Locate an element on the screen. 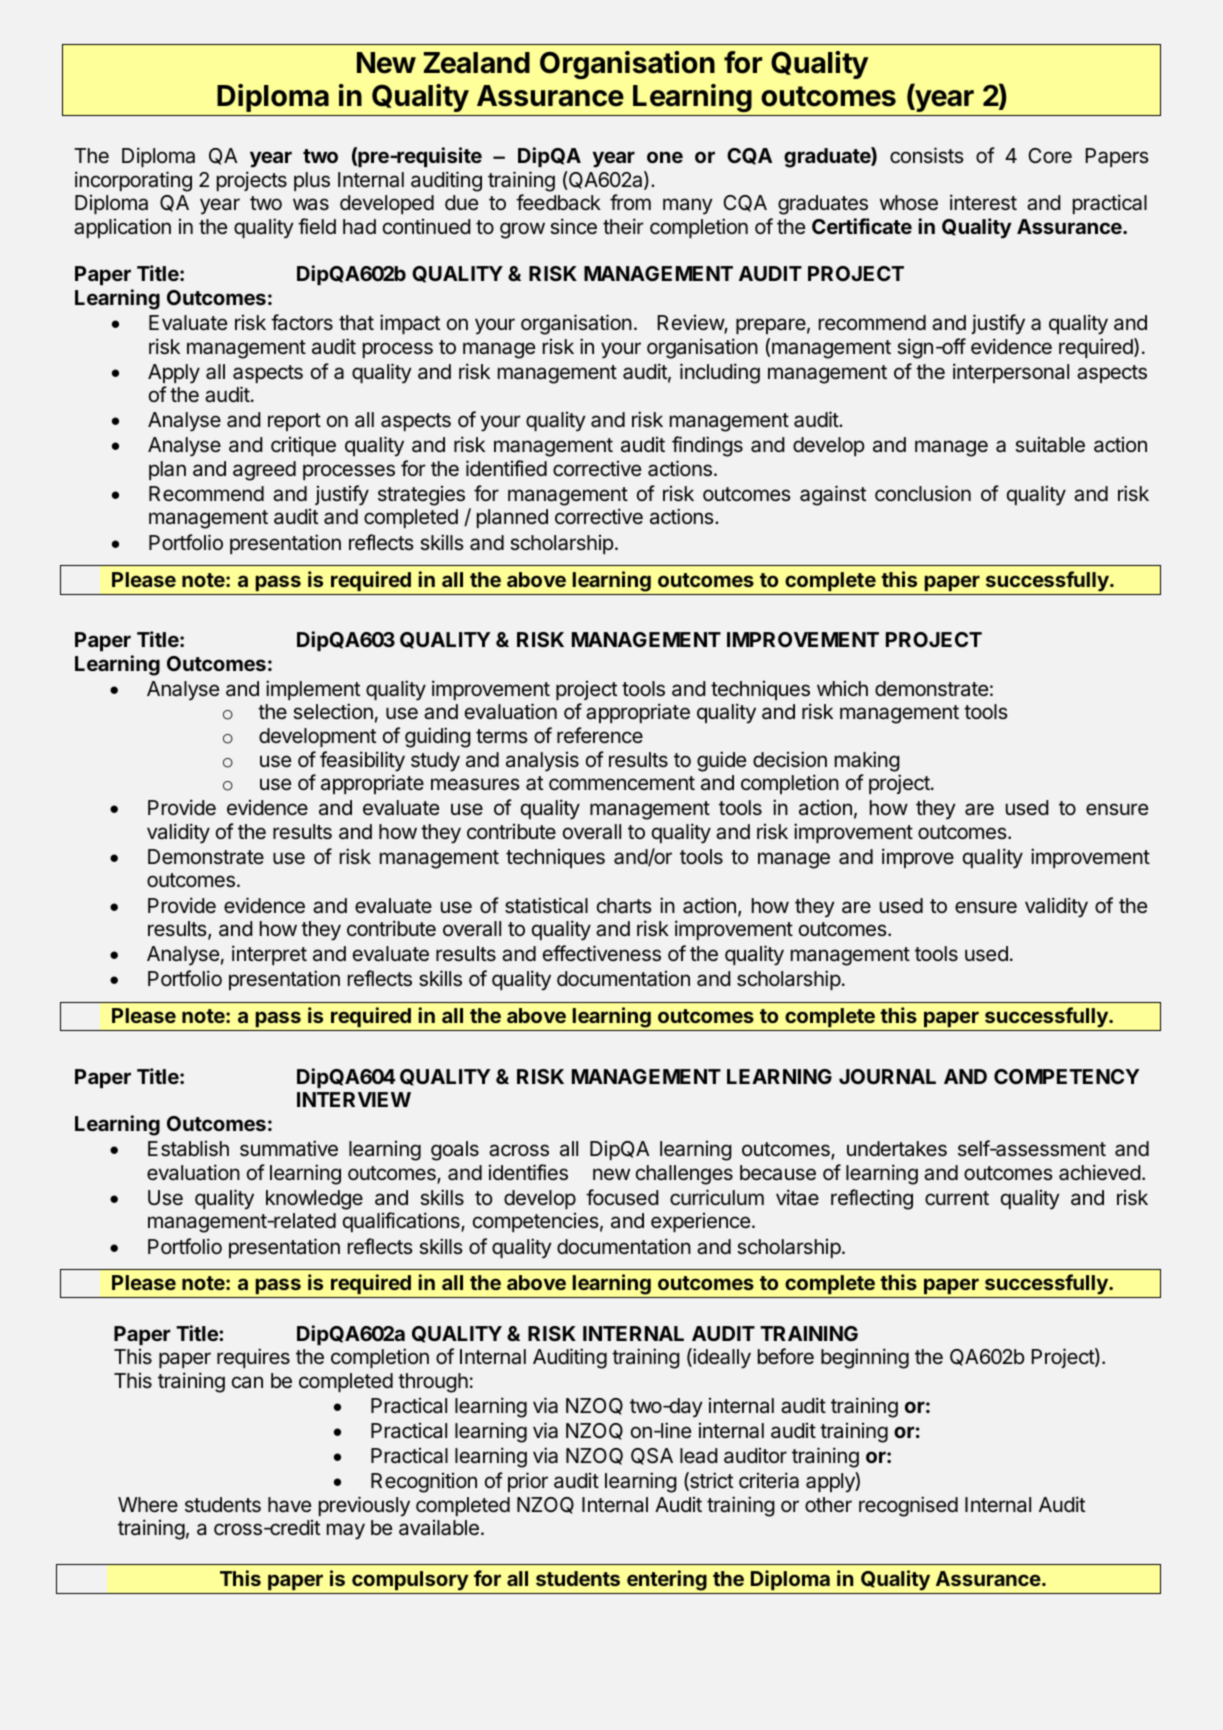 Image resolution: width=1223 pixels, height=1730 pixels. feasibility is located at coordinates (362, 761).
